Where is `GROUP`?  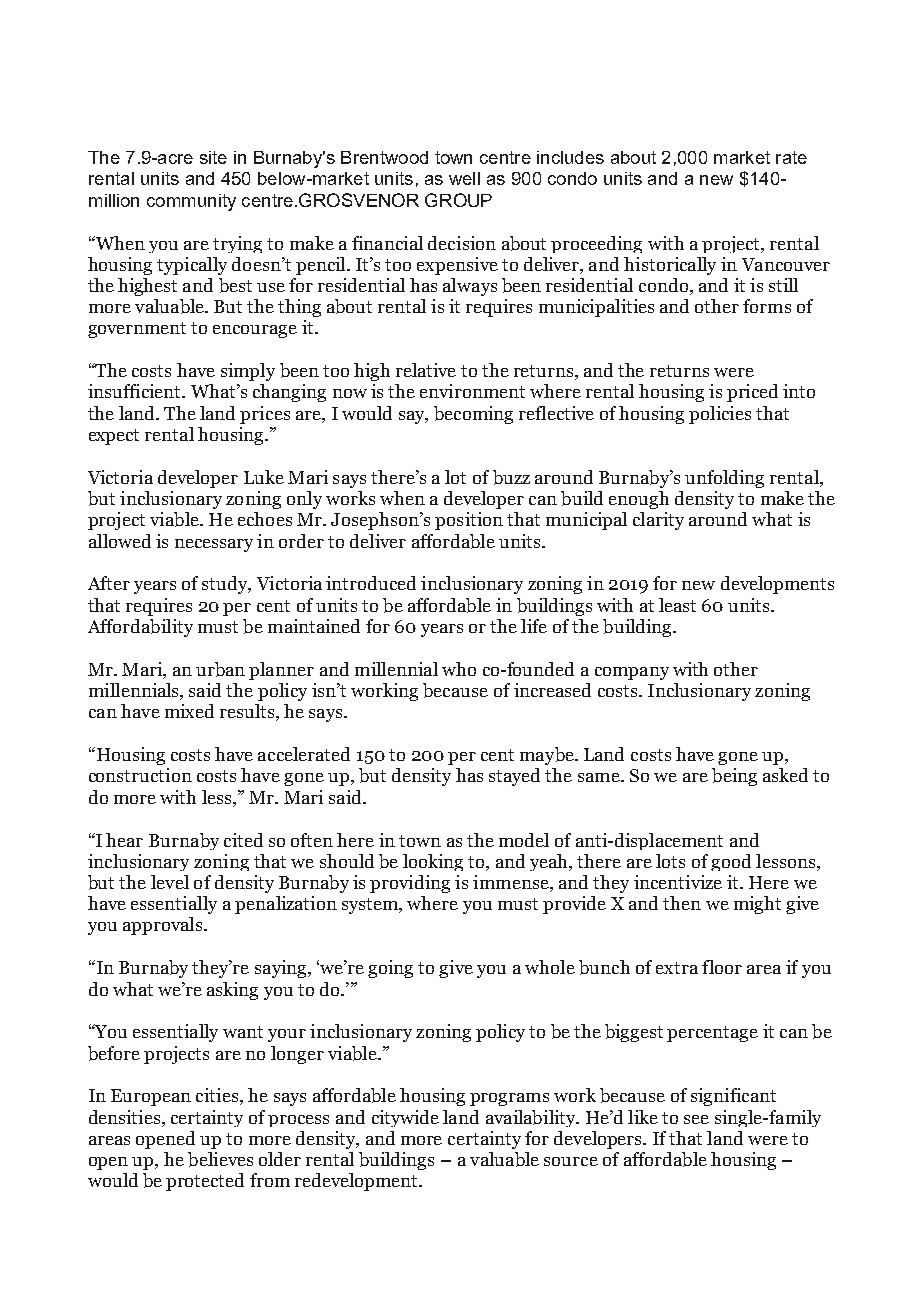
GROUP is located at coordinates (458, 200).
